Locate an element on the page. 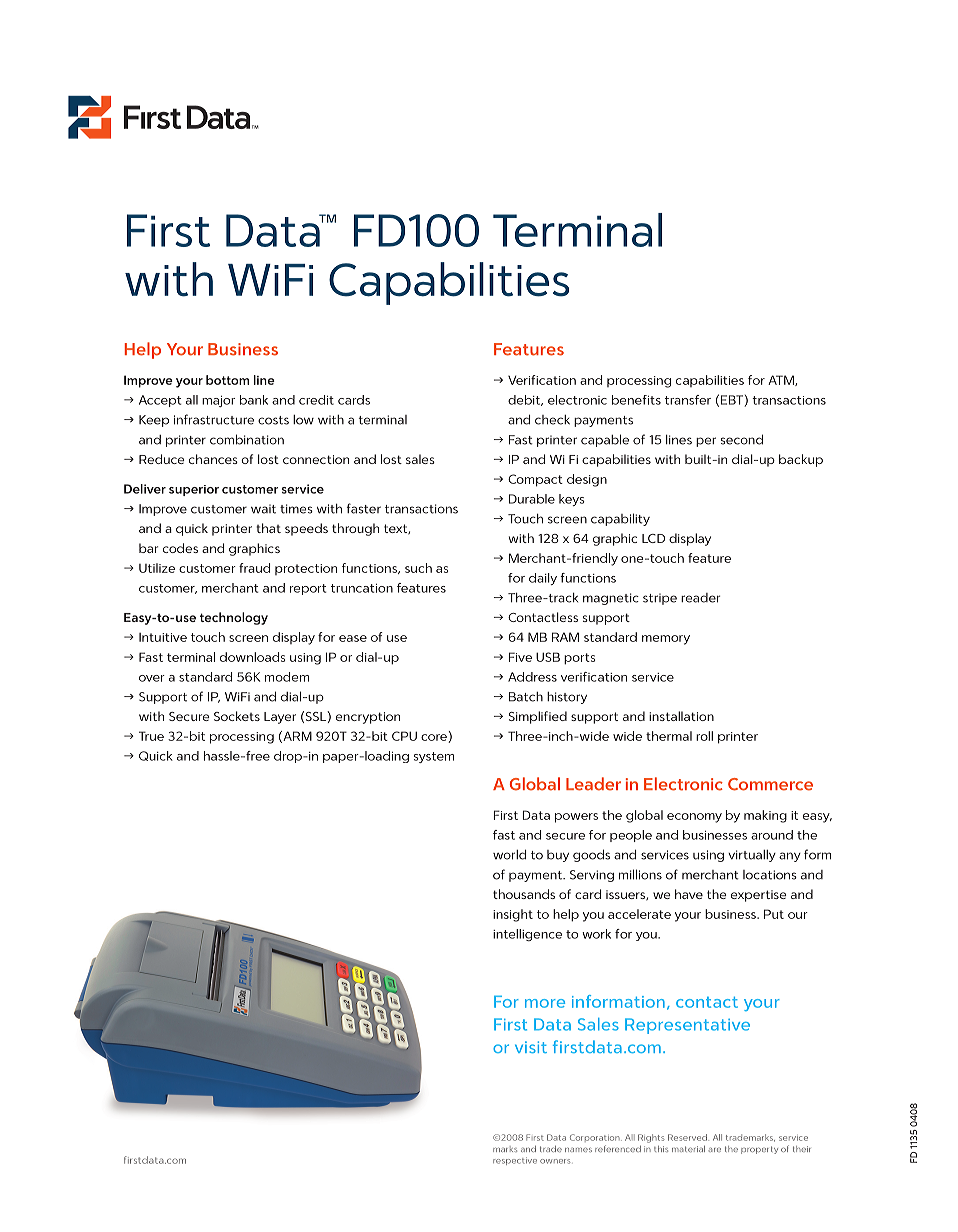 The width and height of the image is (958, 1232). memory is located at coordinates (666, 640).
